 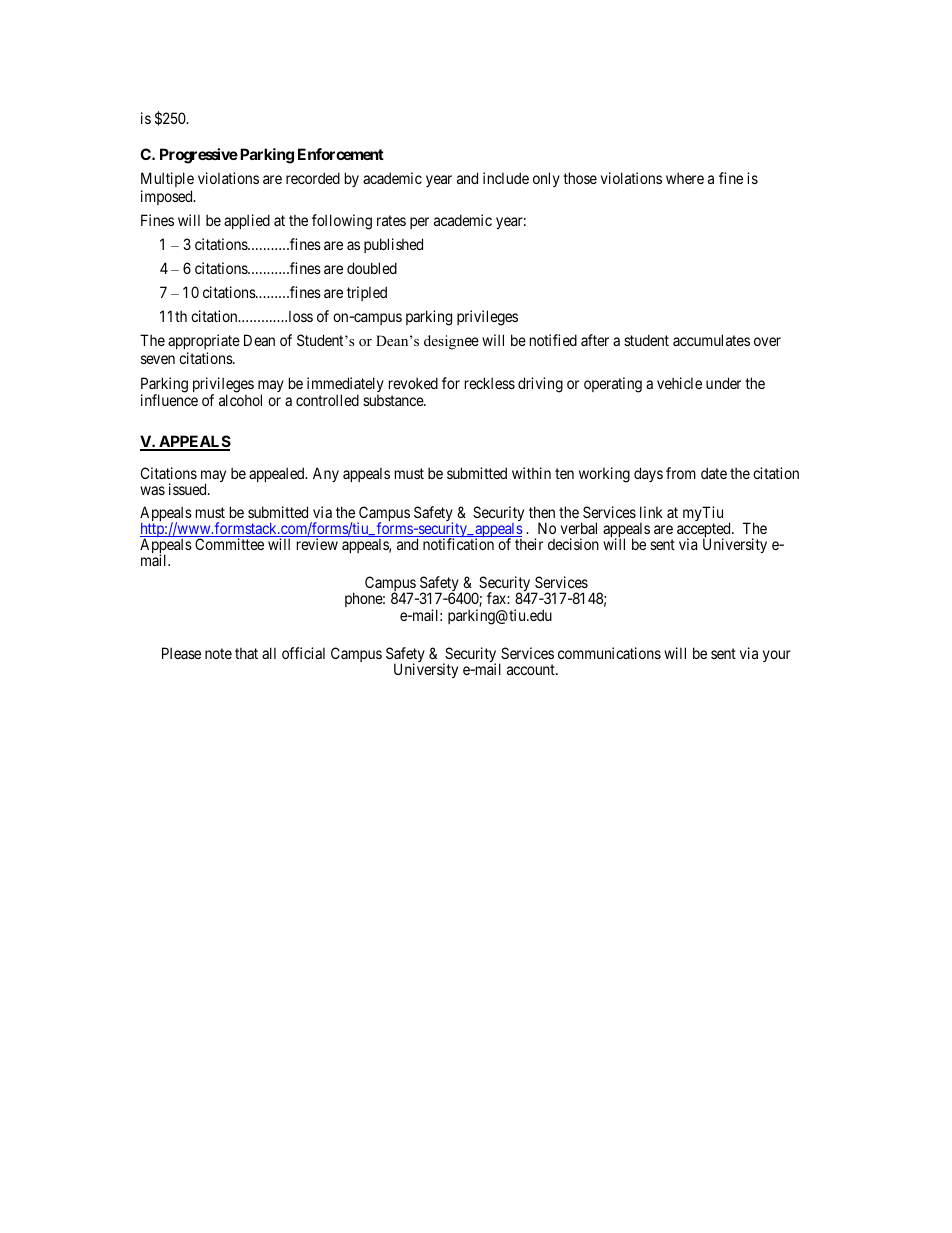 What do you see at coordinates (218, 653) in the screenshot?
I see `note` at bounding box center [218, 653].
